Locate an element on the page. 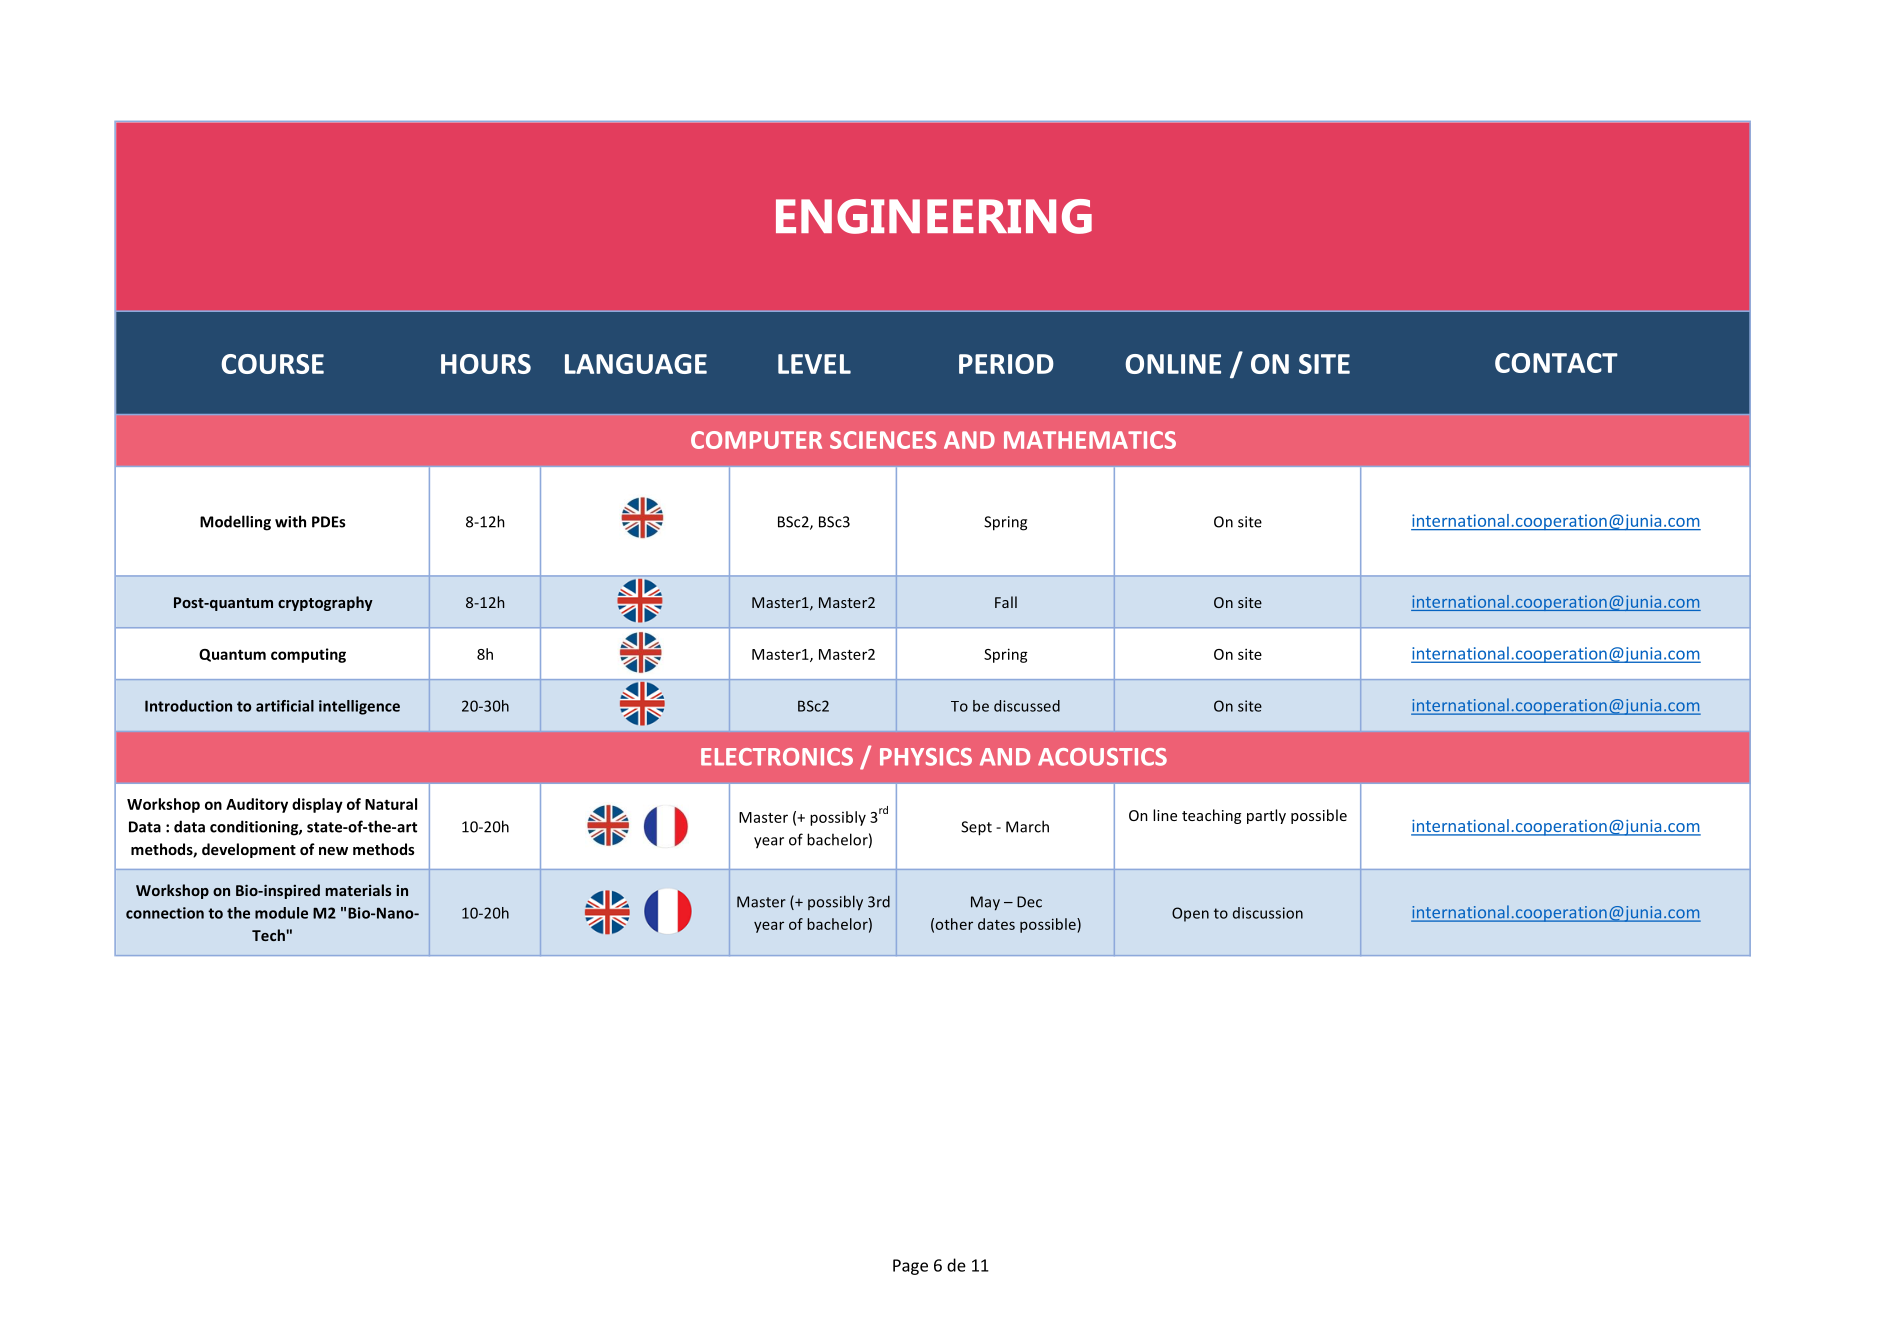 This image has width=1883, height=1331. CONTACT is located at coordinates (1556, 363).
